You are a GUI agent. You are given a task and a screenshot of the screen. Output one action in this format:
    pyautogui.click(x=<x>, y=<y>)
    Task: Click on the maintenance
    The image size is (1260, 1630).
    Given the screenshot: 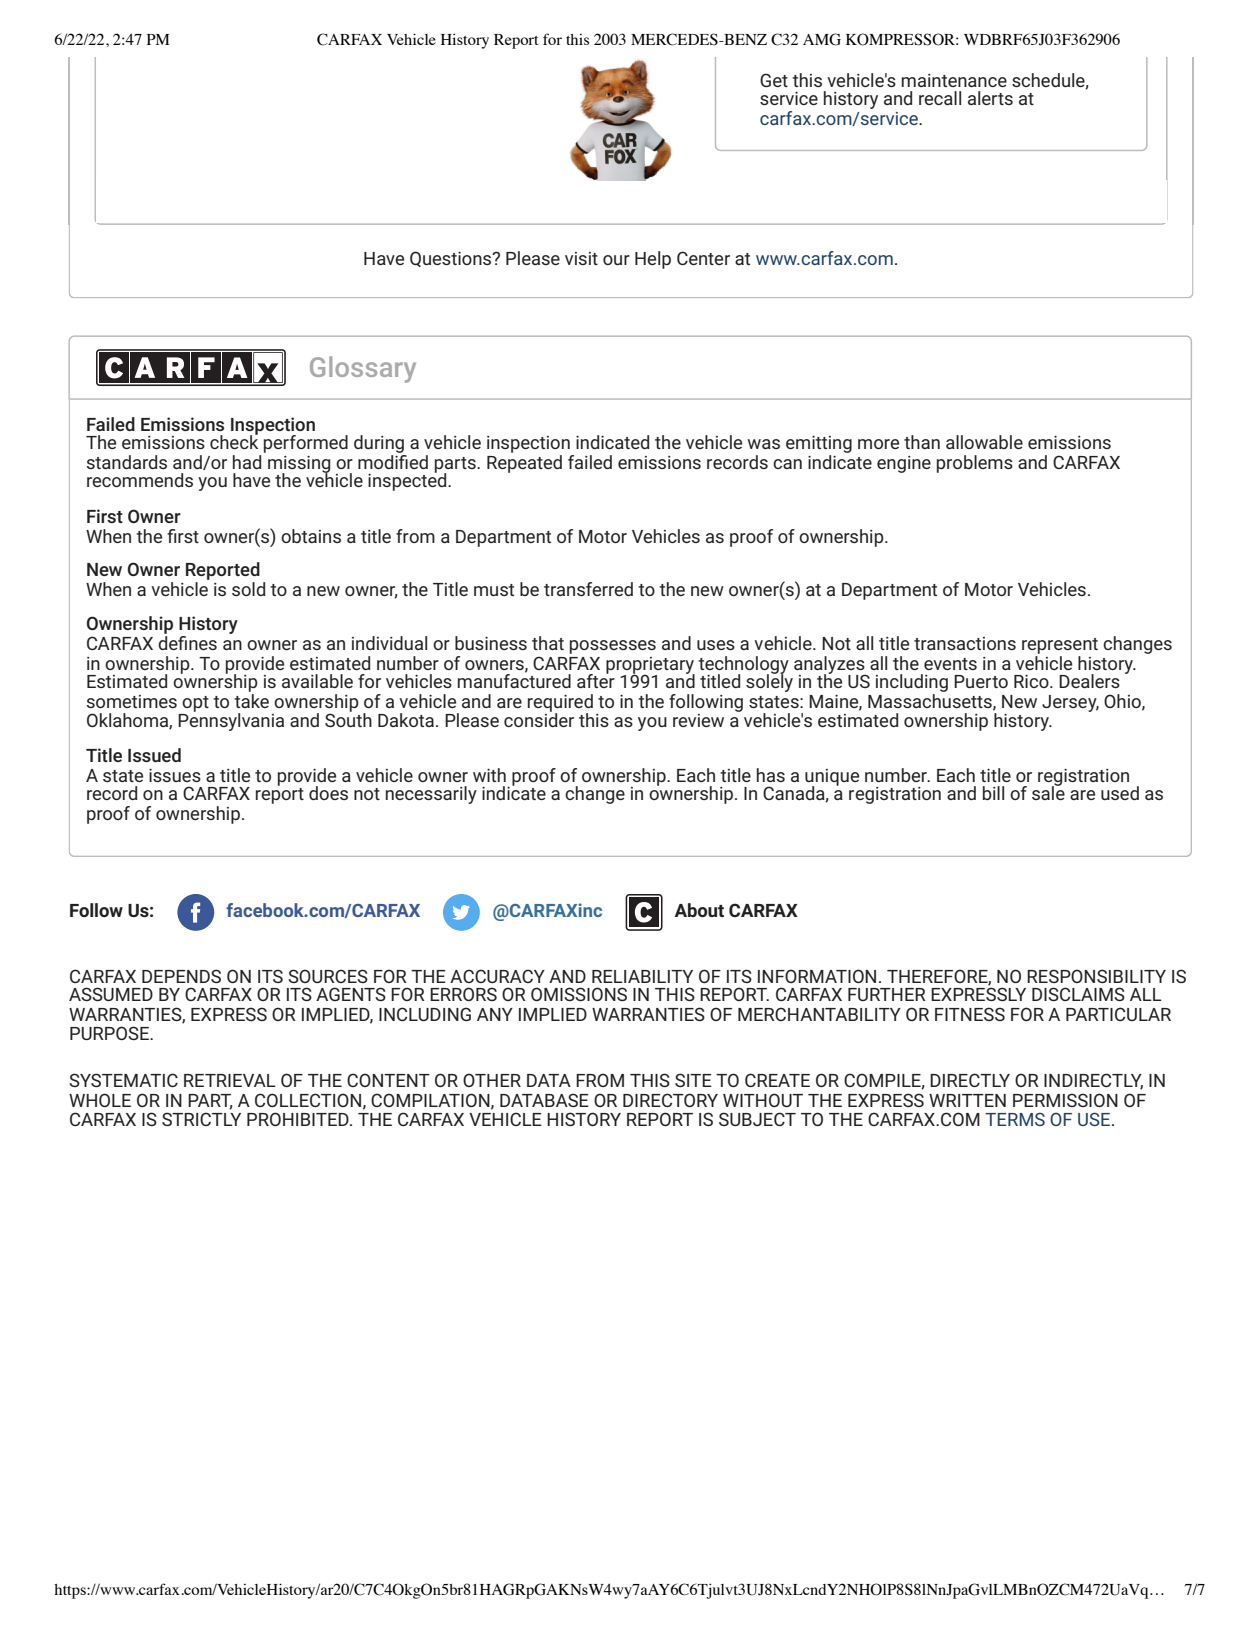 What is the action you would take?
    pyautogui.click(x=954, y=80)
